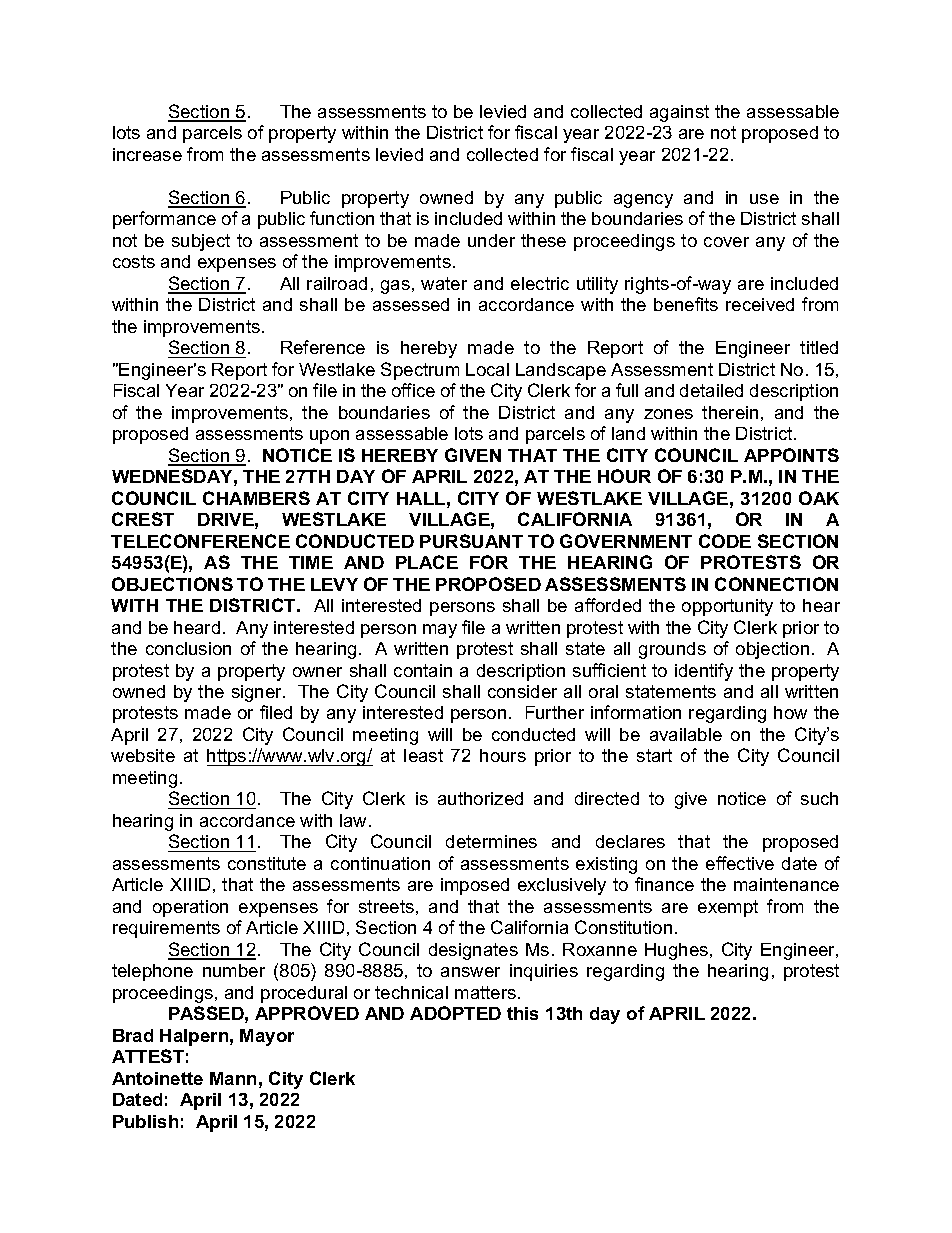  What do you see at coordinates (455, 1013) in the screenshot?
I see `ADOPTED` at bounding box center [455, 1013].
